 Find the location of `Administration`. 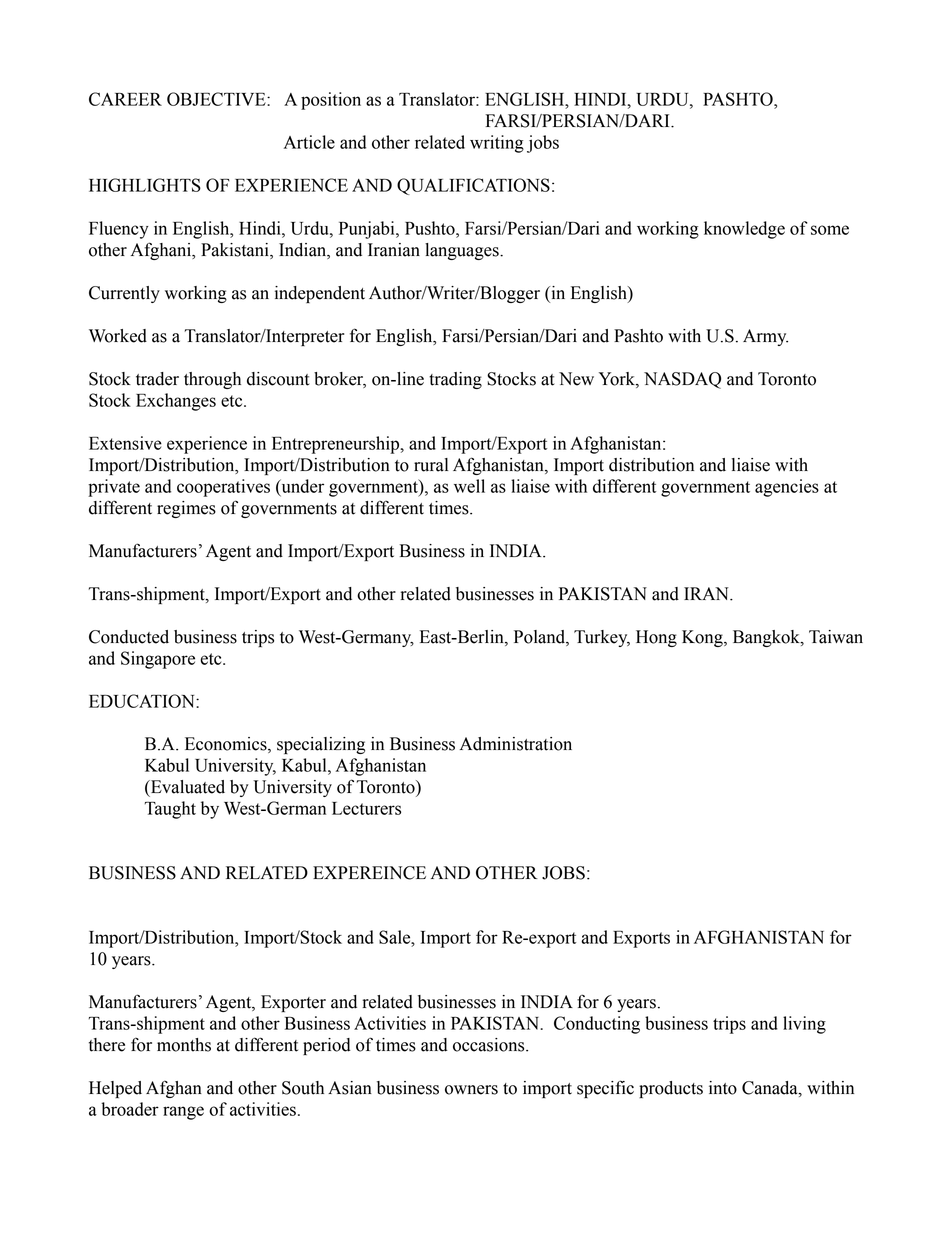

Administration is located at coordinates (516, 744).
